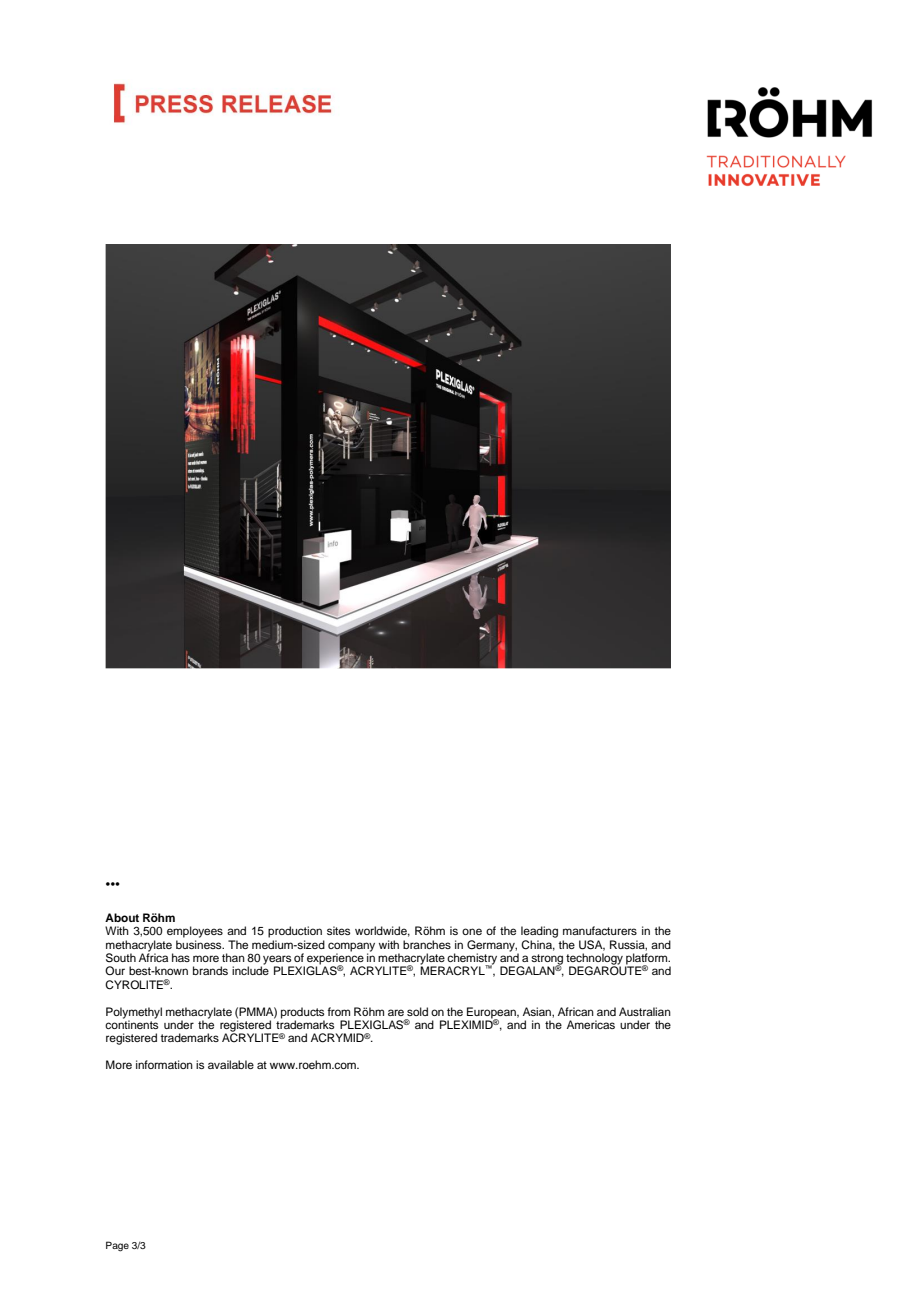  What do you see at coordinates (338, 930) in the screenshot?
I see `sites` at bounding box center [338, 930].
